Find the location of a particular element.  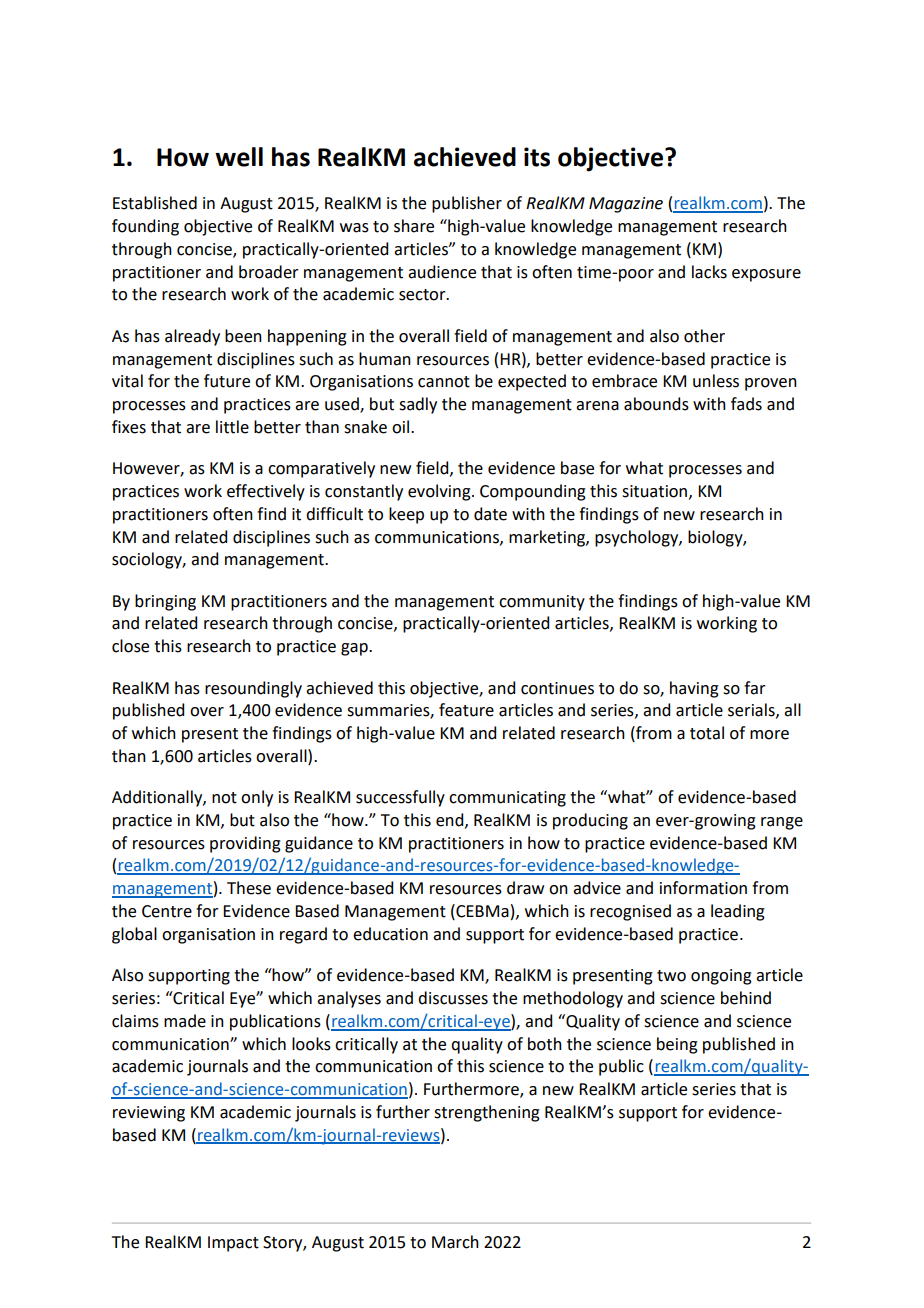

information is located at coordinates (703, 888).
